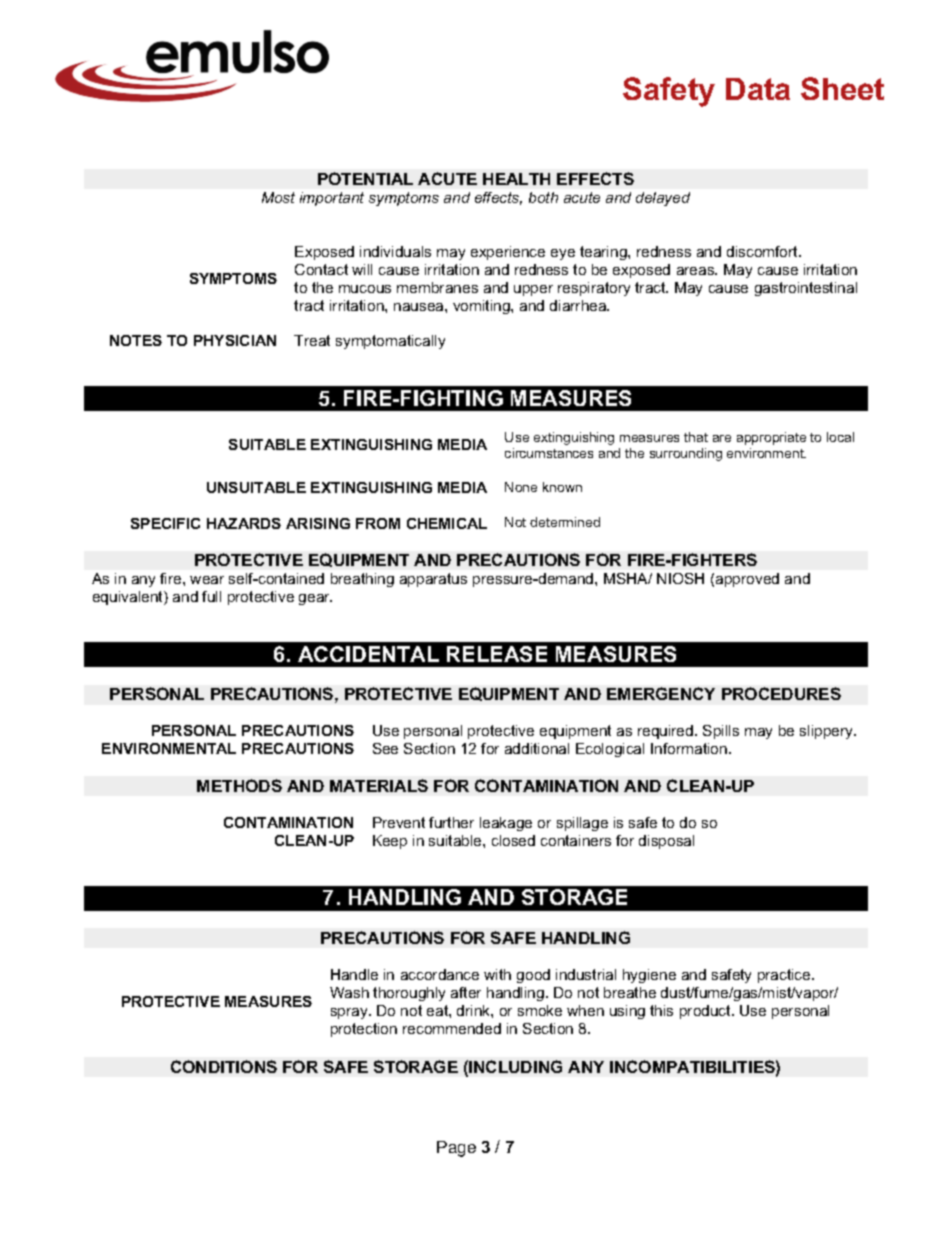 The width and height of the page is (952, 1233). I want to click on PHYSICIAN, so click(235, 340).
